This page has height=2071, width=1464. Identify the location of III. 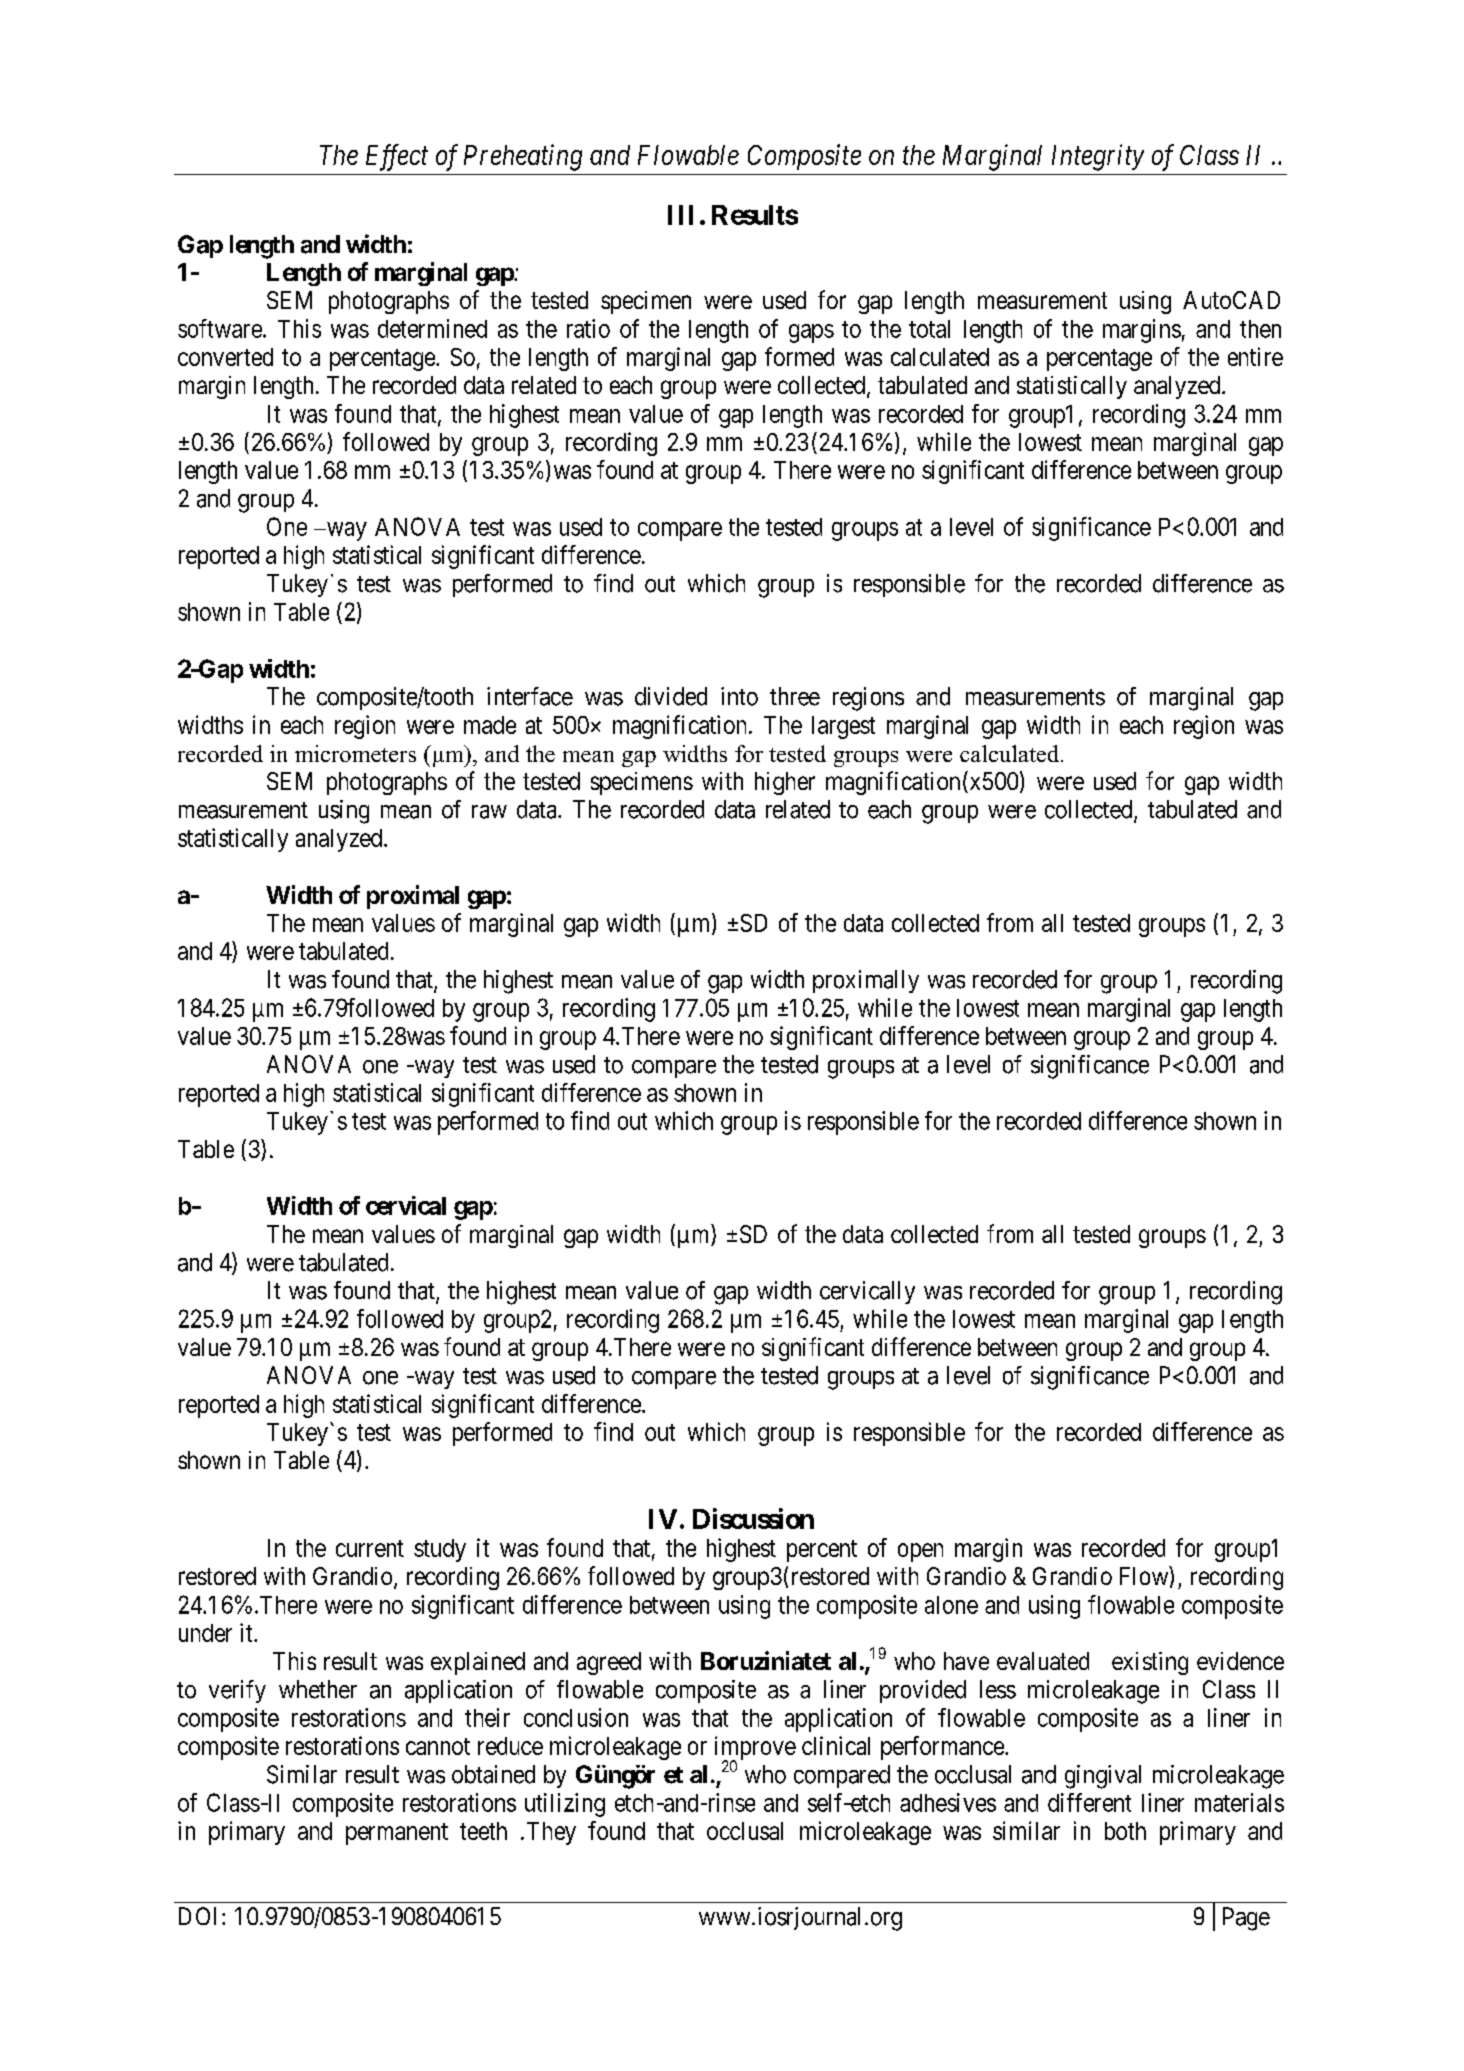
(680, 215).
